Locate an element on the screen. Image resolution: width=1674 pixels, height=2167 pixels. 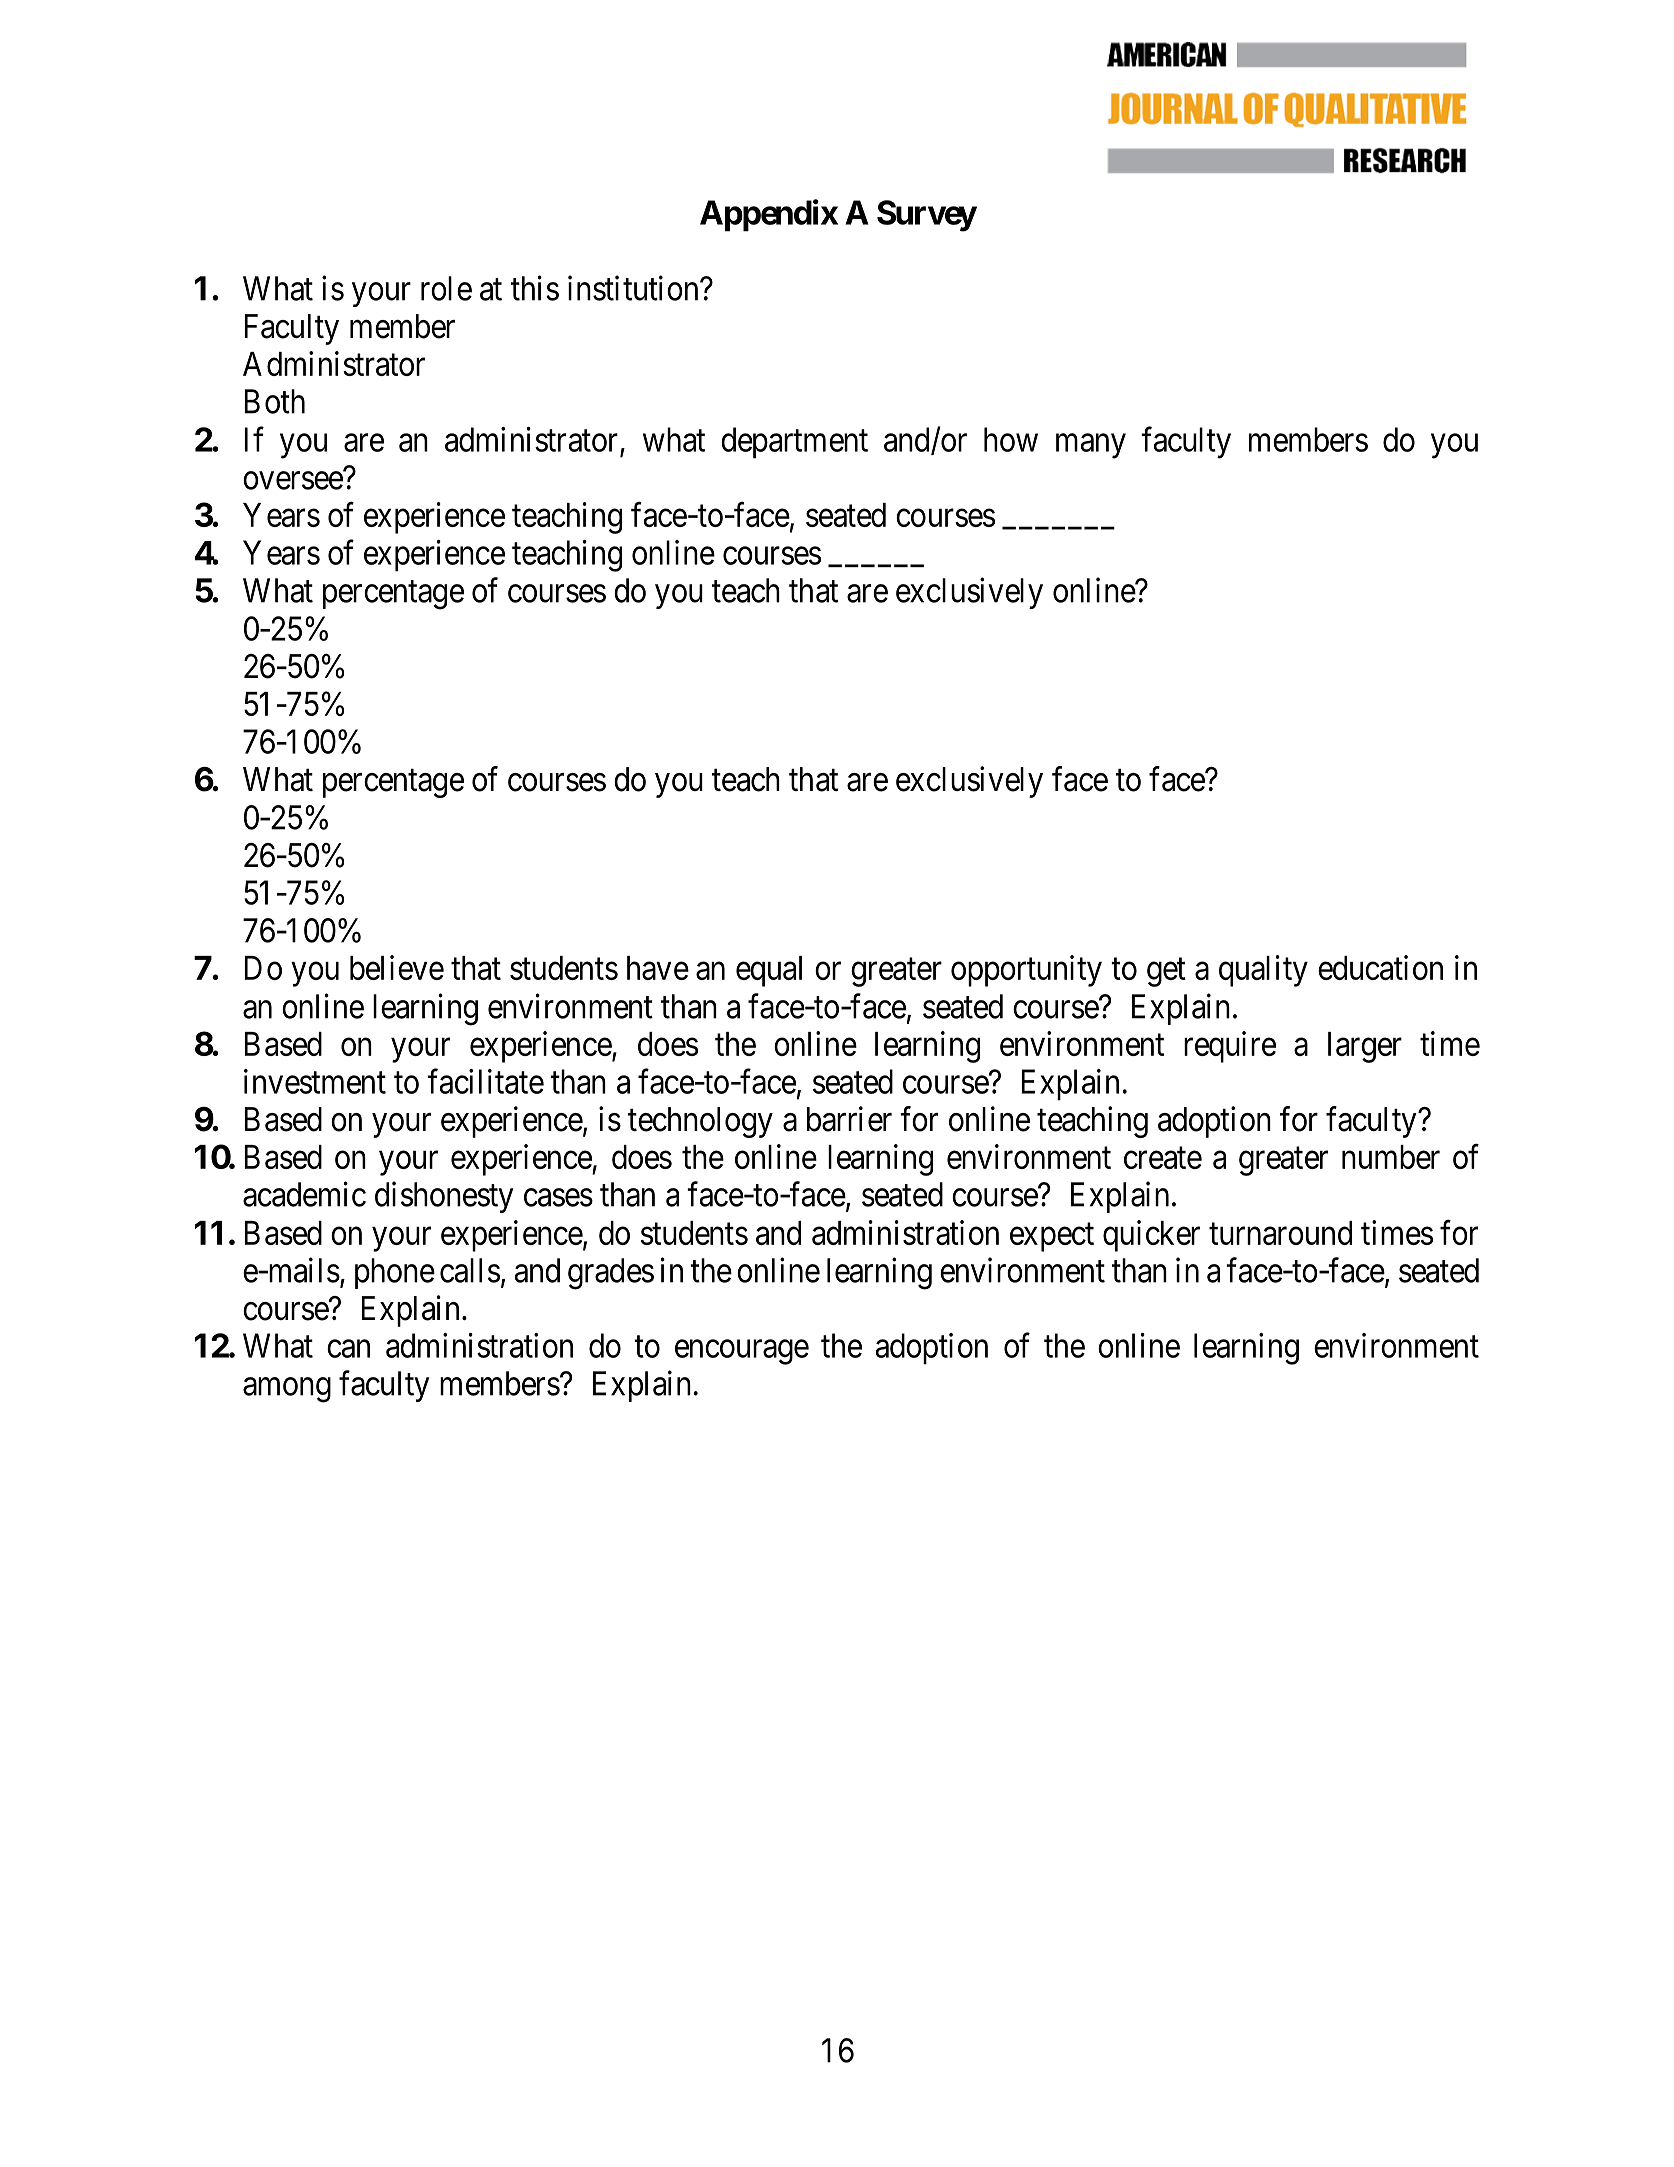
many is located at coordinates (1091, 446).
